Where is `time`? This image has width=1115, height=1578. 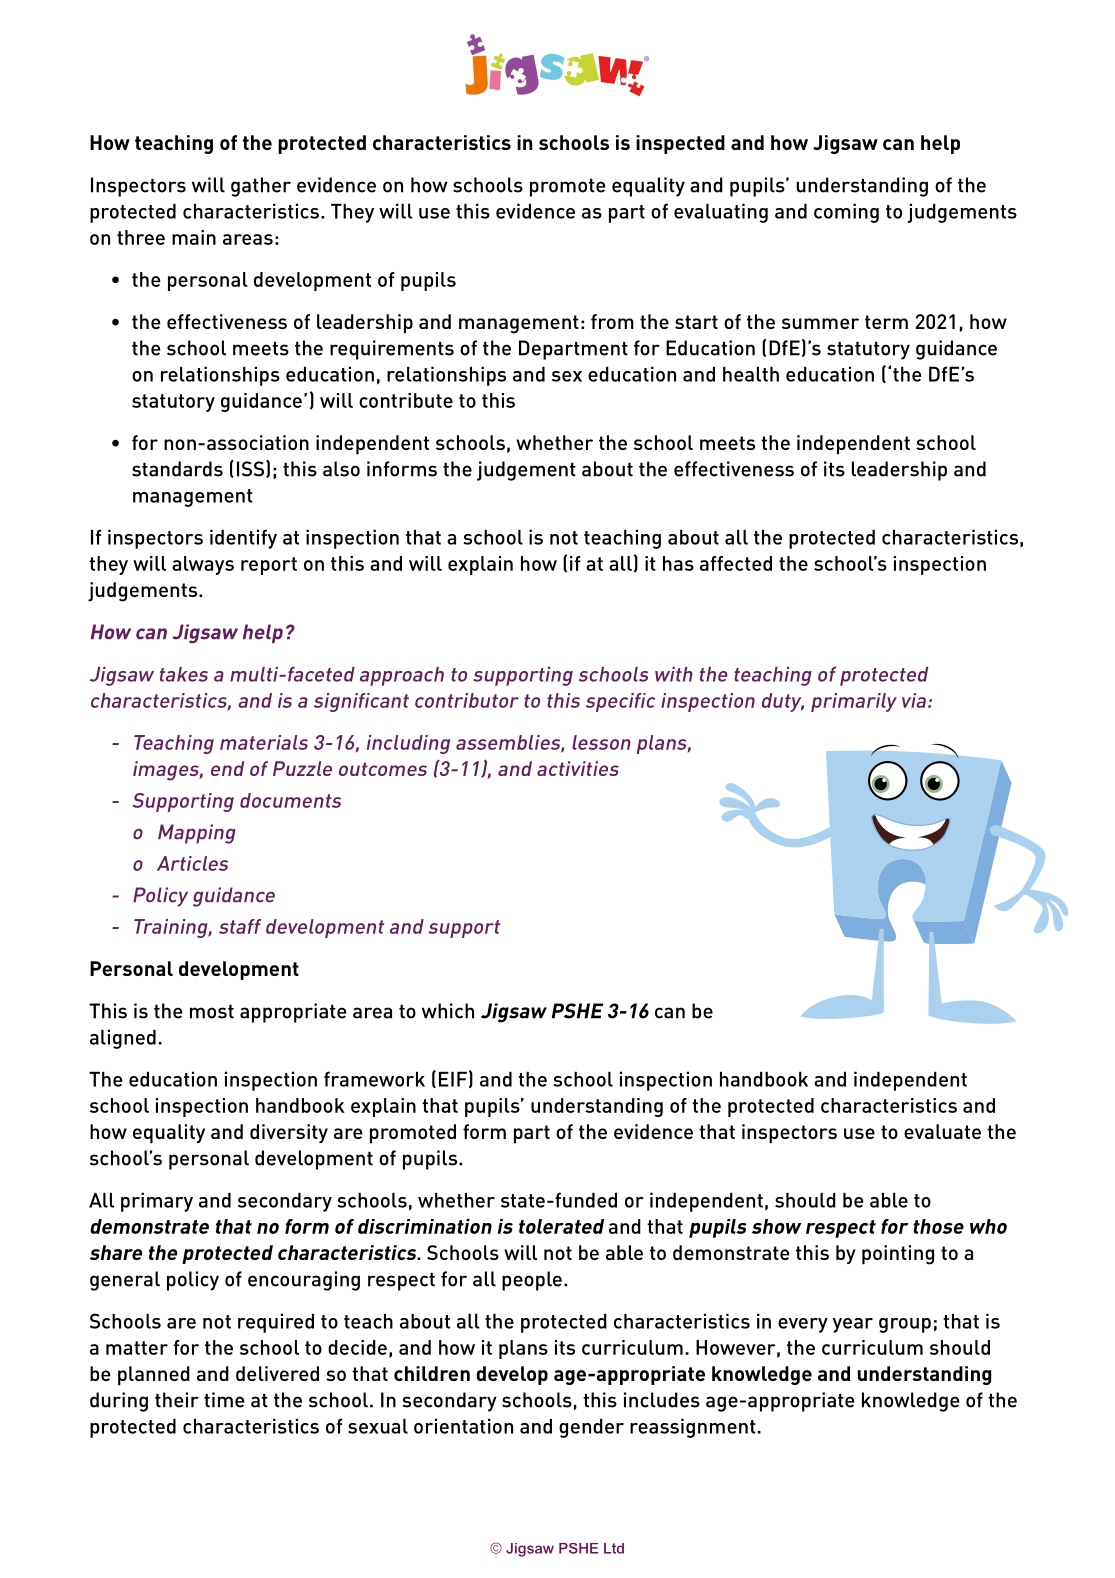
time is located at coordinates (224, 1400).
